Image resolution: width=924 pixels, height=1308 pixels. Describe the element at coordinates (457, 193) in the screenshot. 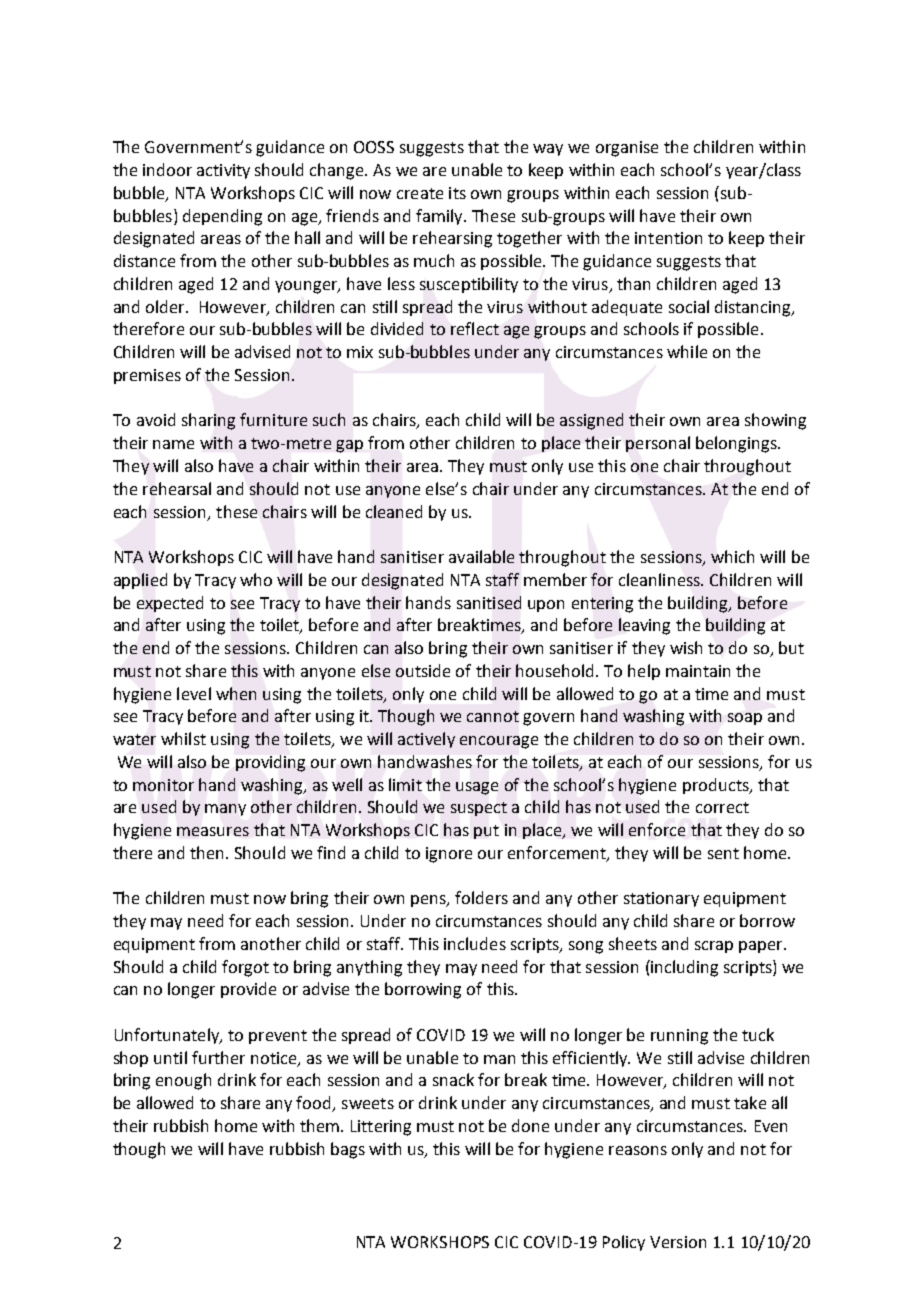

I see `its` at that location.
